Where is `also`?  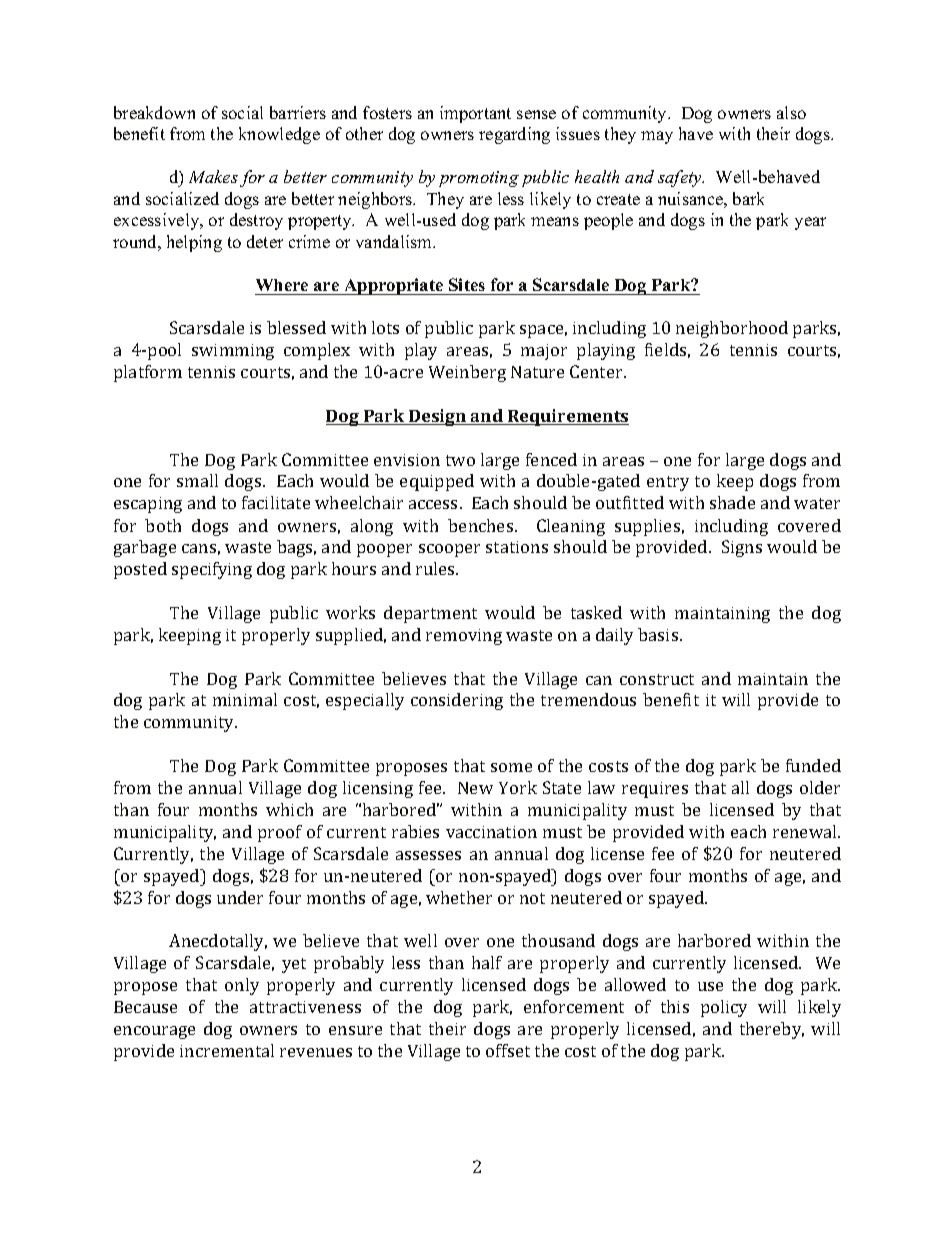 also is located at coordinates (791, 112).
